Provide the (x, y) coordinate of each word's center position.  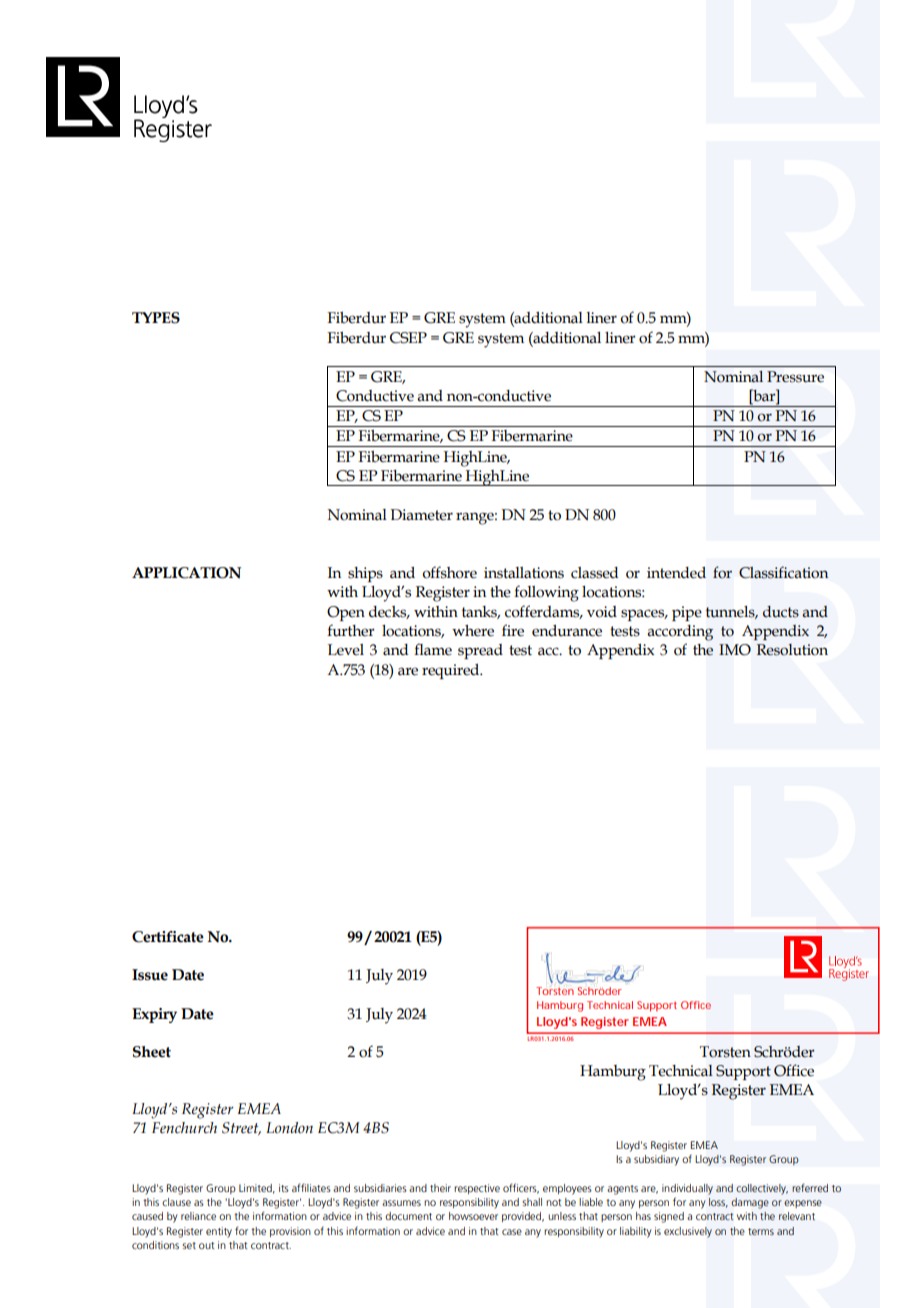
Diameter (421, 515)
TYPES (156, 318)
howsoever (473, 1216)
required (452, 671)
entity (219, 1232)
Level (346, 650)
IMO (735, 650)
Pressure (795, 377)
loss (718, 1203)
